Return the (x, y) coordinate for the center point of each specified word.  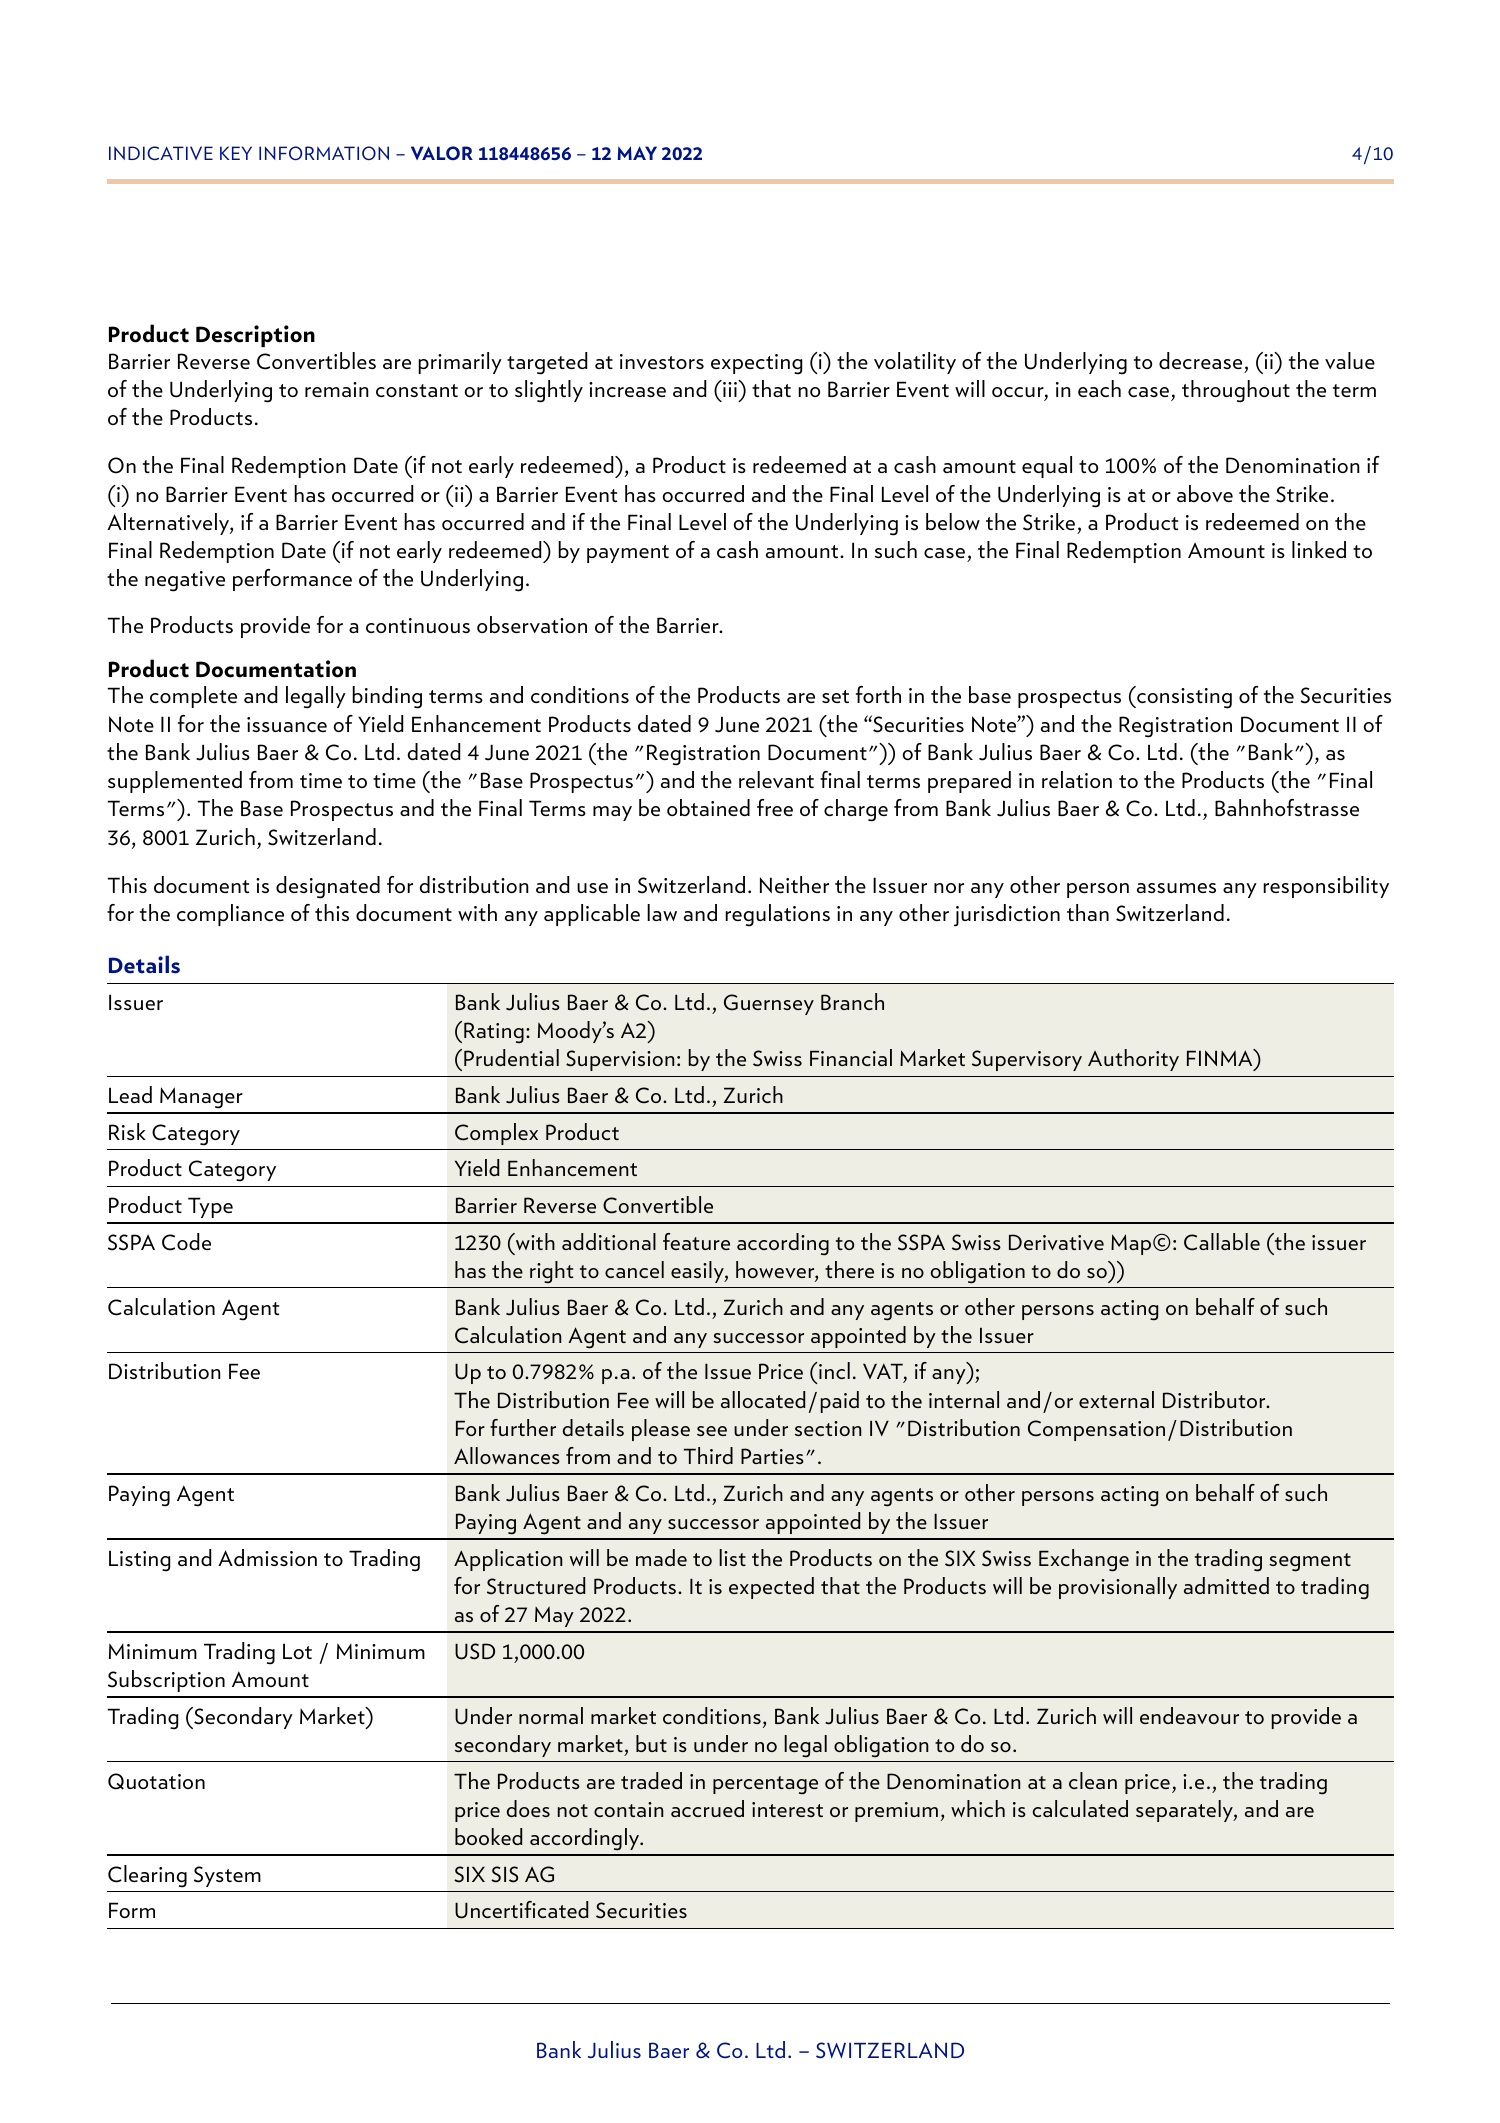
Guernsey (769, 1004)
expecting (756, 364)
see (712, 1431)
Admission (267, 1557)
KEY (236, 153)
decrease (1200, 360)
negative (185, 581)
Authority (1133, 1060)
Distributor (1215, 1399)
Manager (201, 1098)
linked (1319, 549)
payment (628, 554)
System (227, 1876)
